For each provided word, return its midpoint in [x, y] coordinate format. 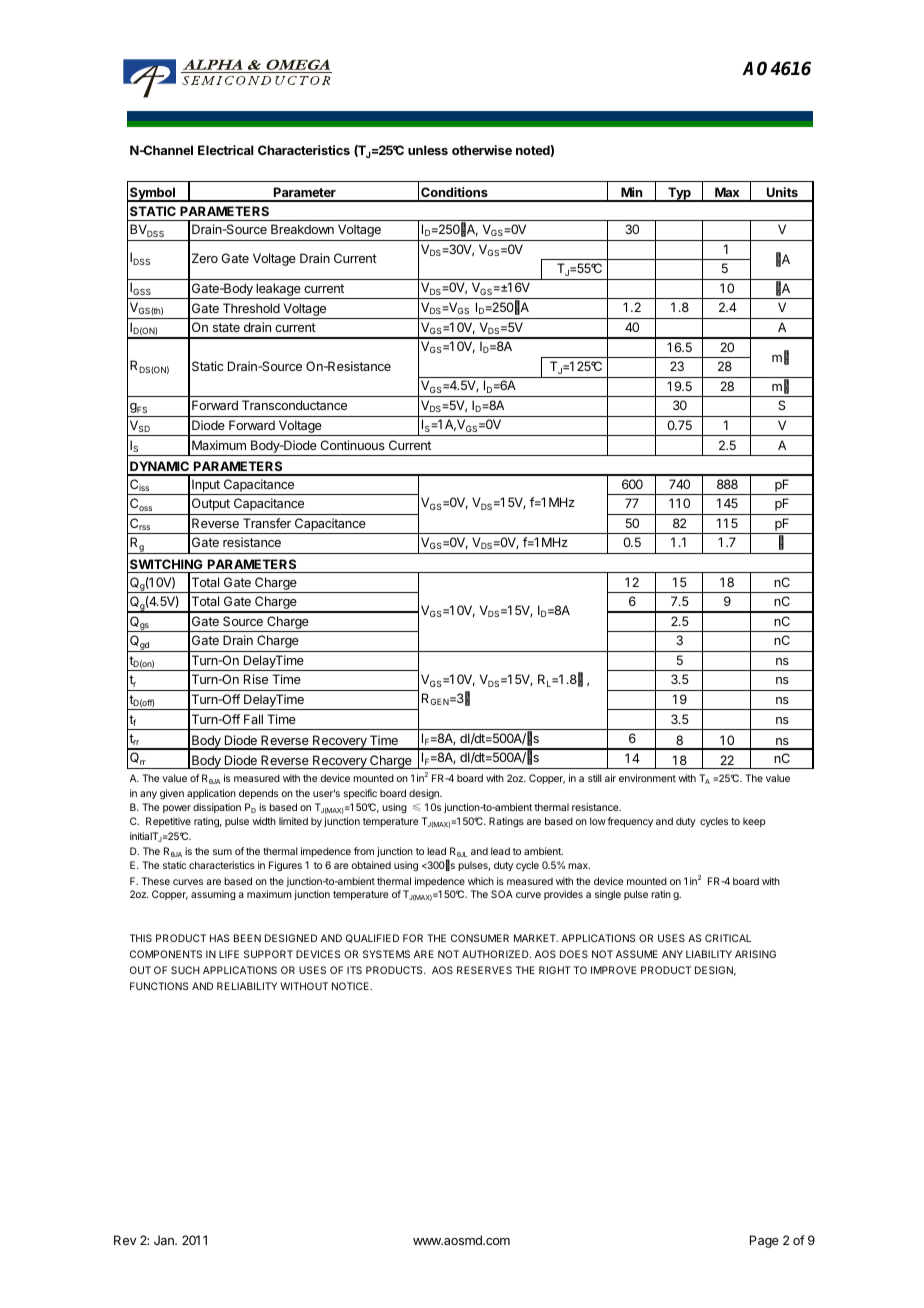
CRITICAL [728, 938]
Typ [679, 194]
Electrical [225, 150]
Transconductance [294, 405]
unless [428, 150]
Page [764, 1241]
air [610, 778]
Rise [256, 679]
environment [647, 778]
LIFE [229, 954]
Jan [165, 1240]
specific [360, 794]
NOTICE [351, 986]
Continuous [352, 445]
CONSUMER [480, 938]
